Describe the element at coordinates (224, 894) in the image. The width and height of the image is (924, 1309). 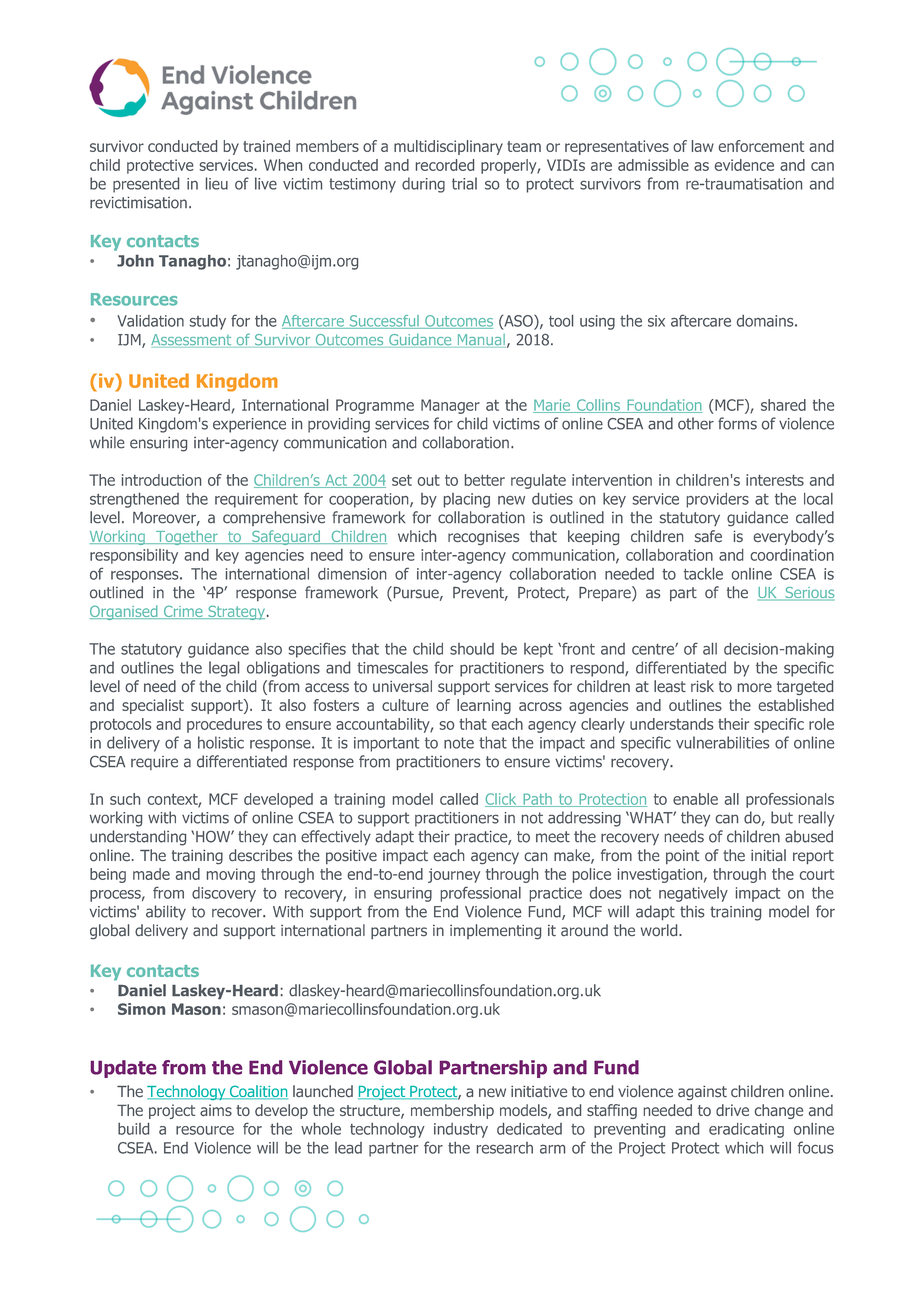
I see `discovery` at that location.
